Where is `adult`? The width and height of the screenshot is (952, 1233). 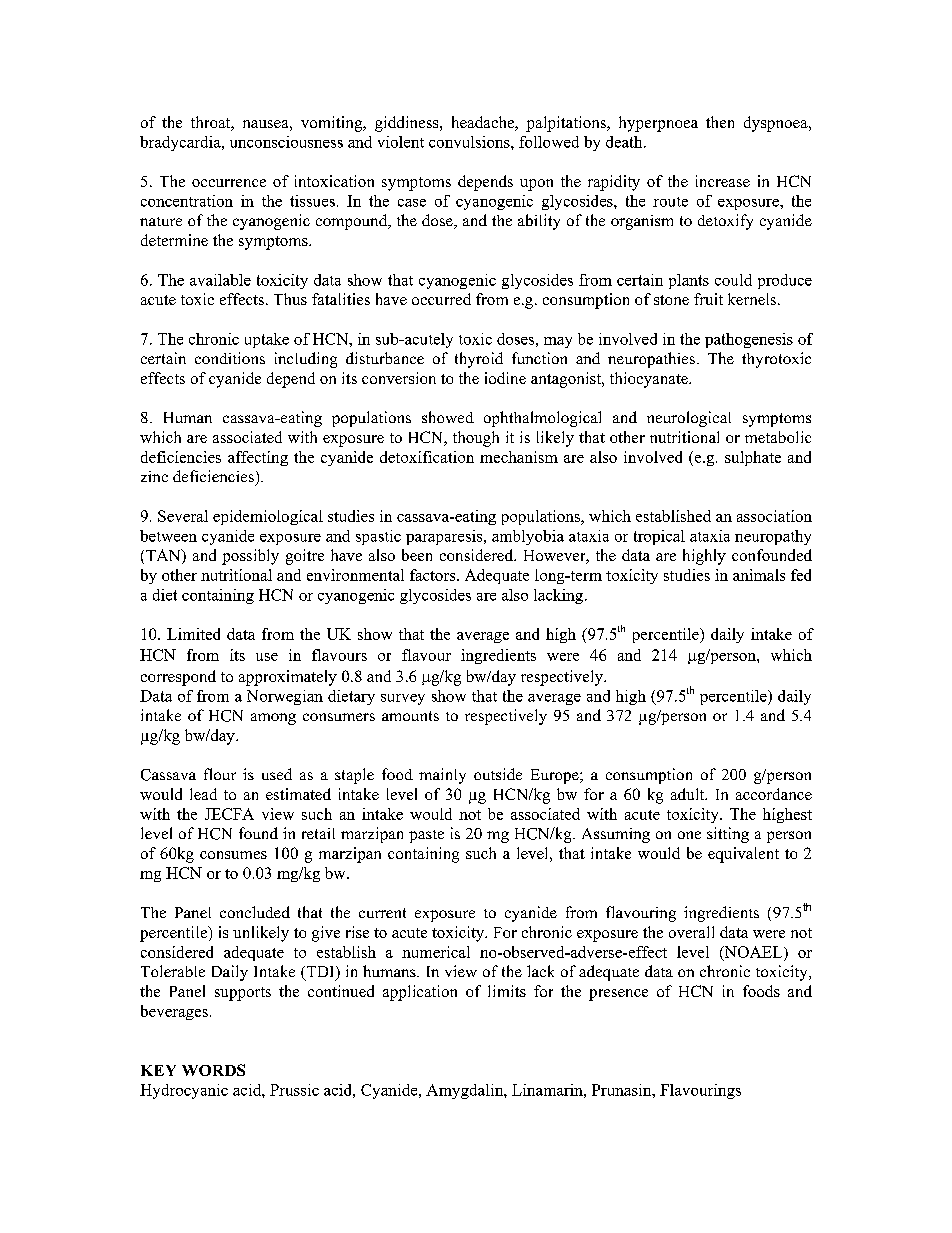
adult is located at coordinates (689, 794).
